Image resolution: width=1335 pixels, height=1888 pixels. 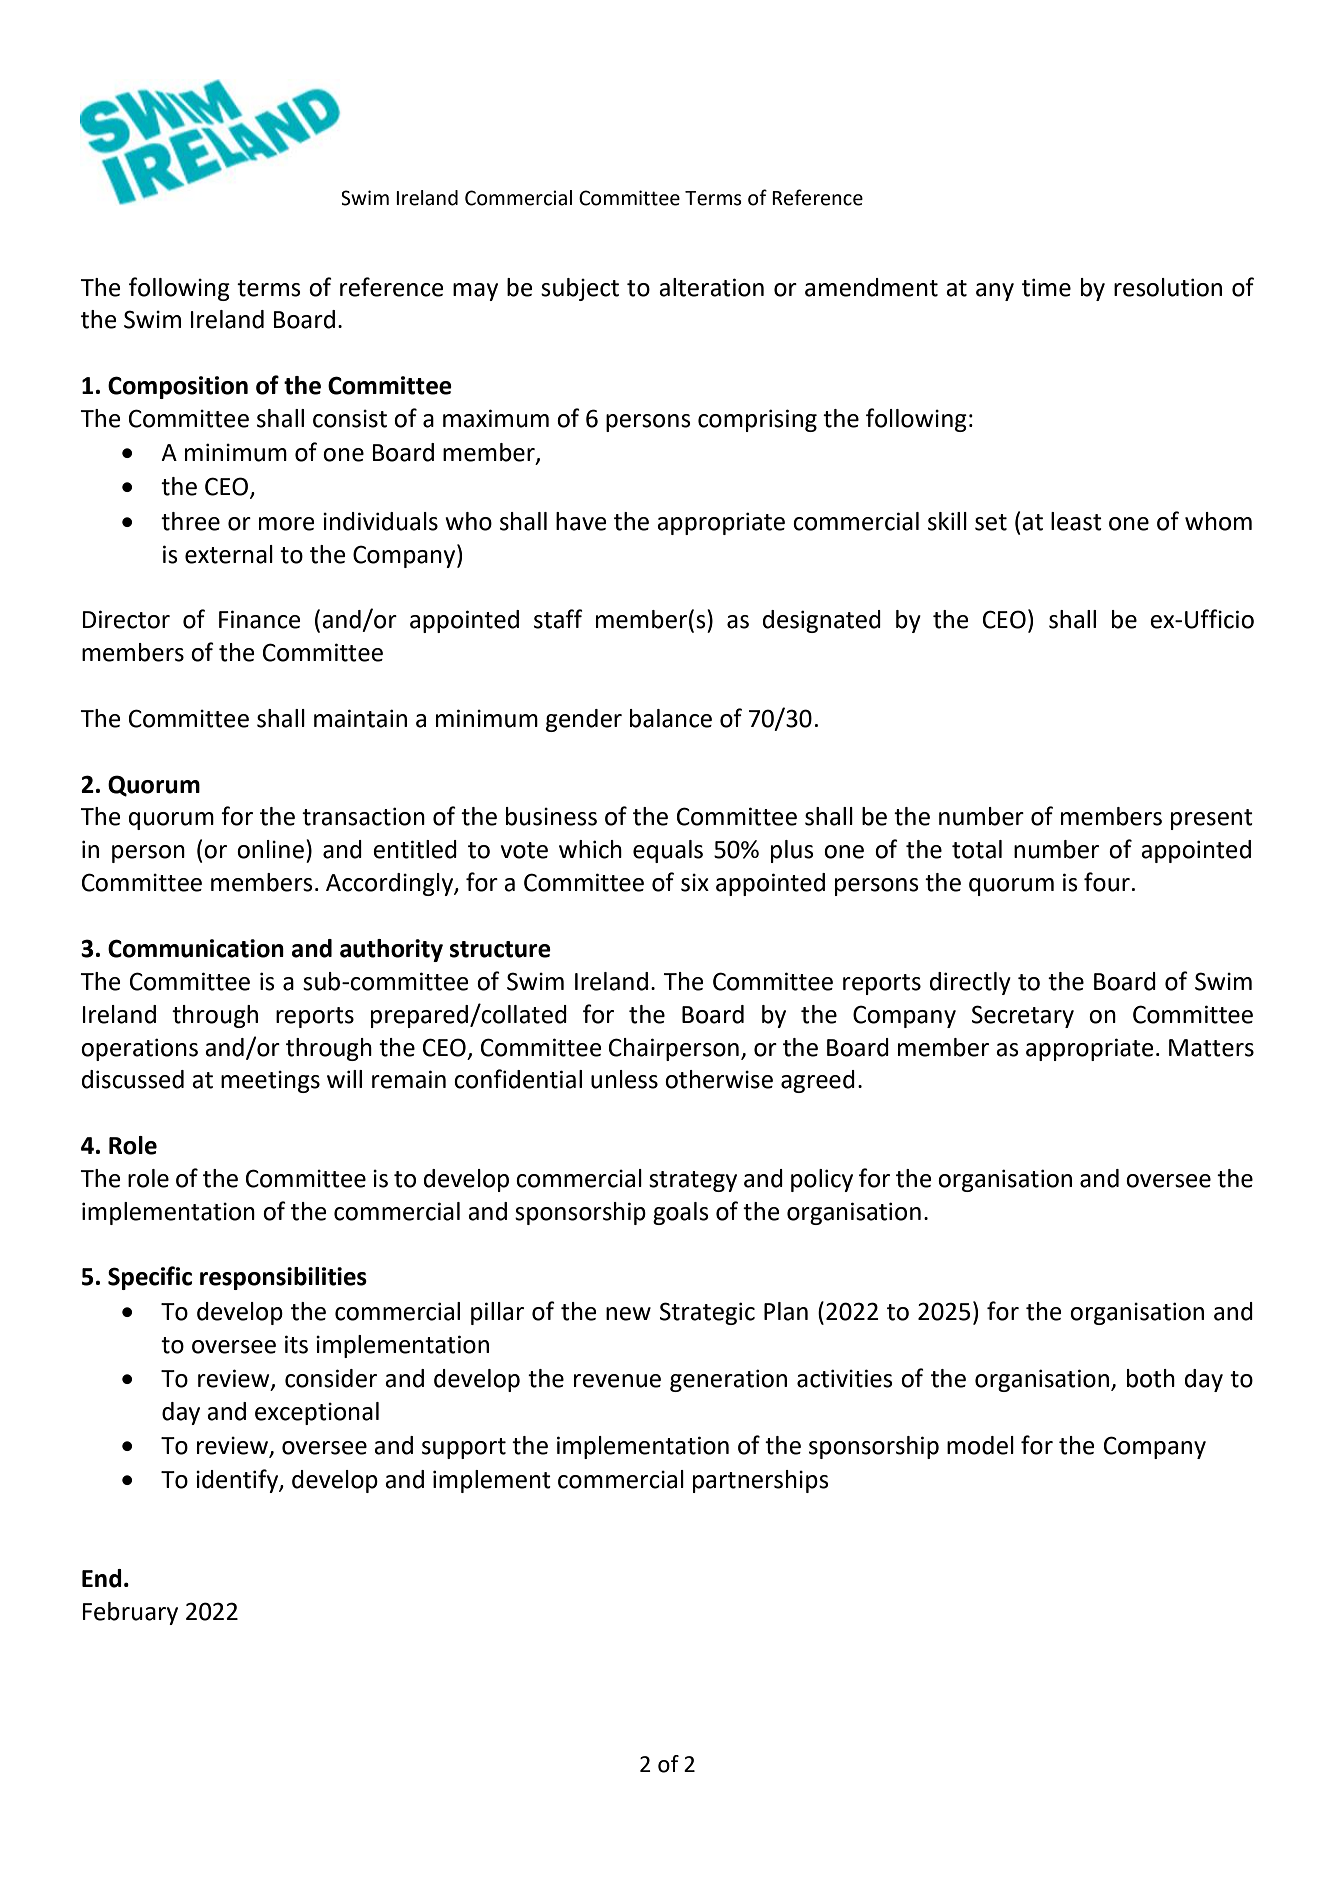 What do you see at coordinates (1076, 521) in the document?
I see `least` at bounding box center [1076, 521].
